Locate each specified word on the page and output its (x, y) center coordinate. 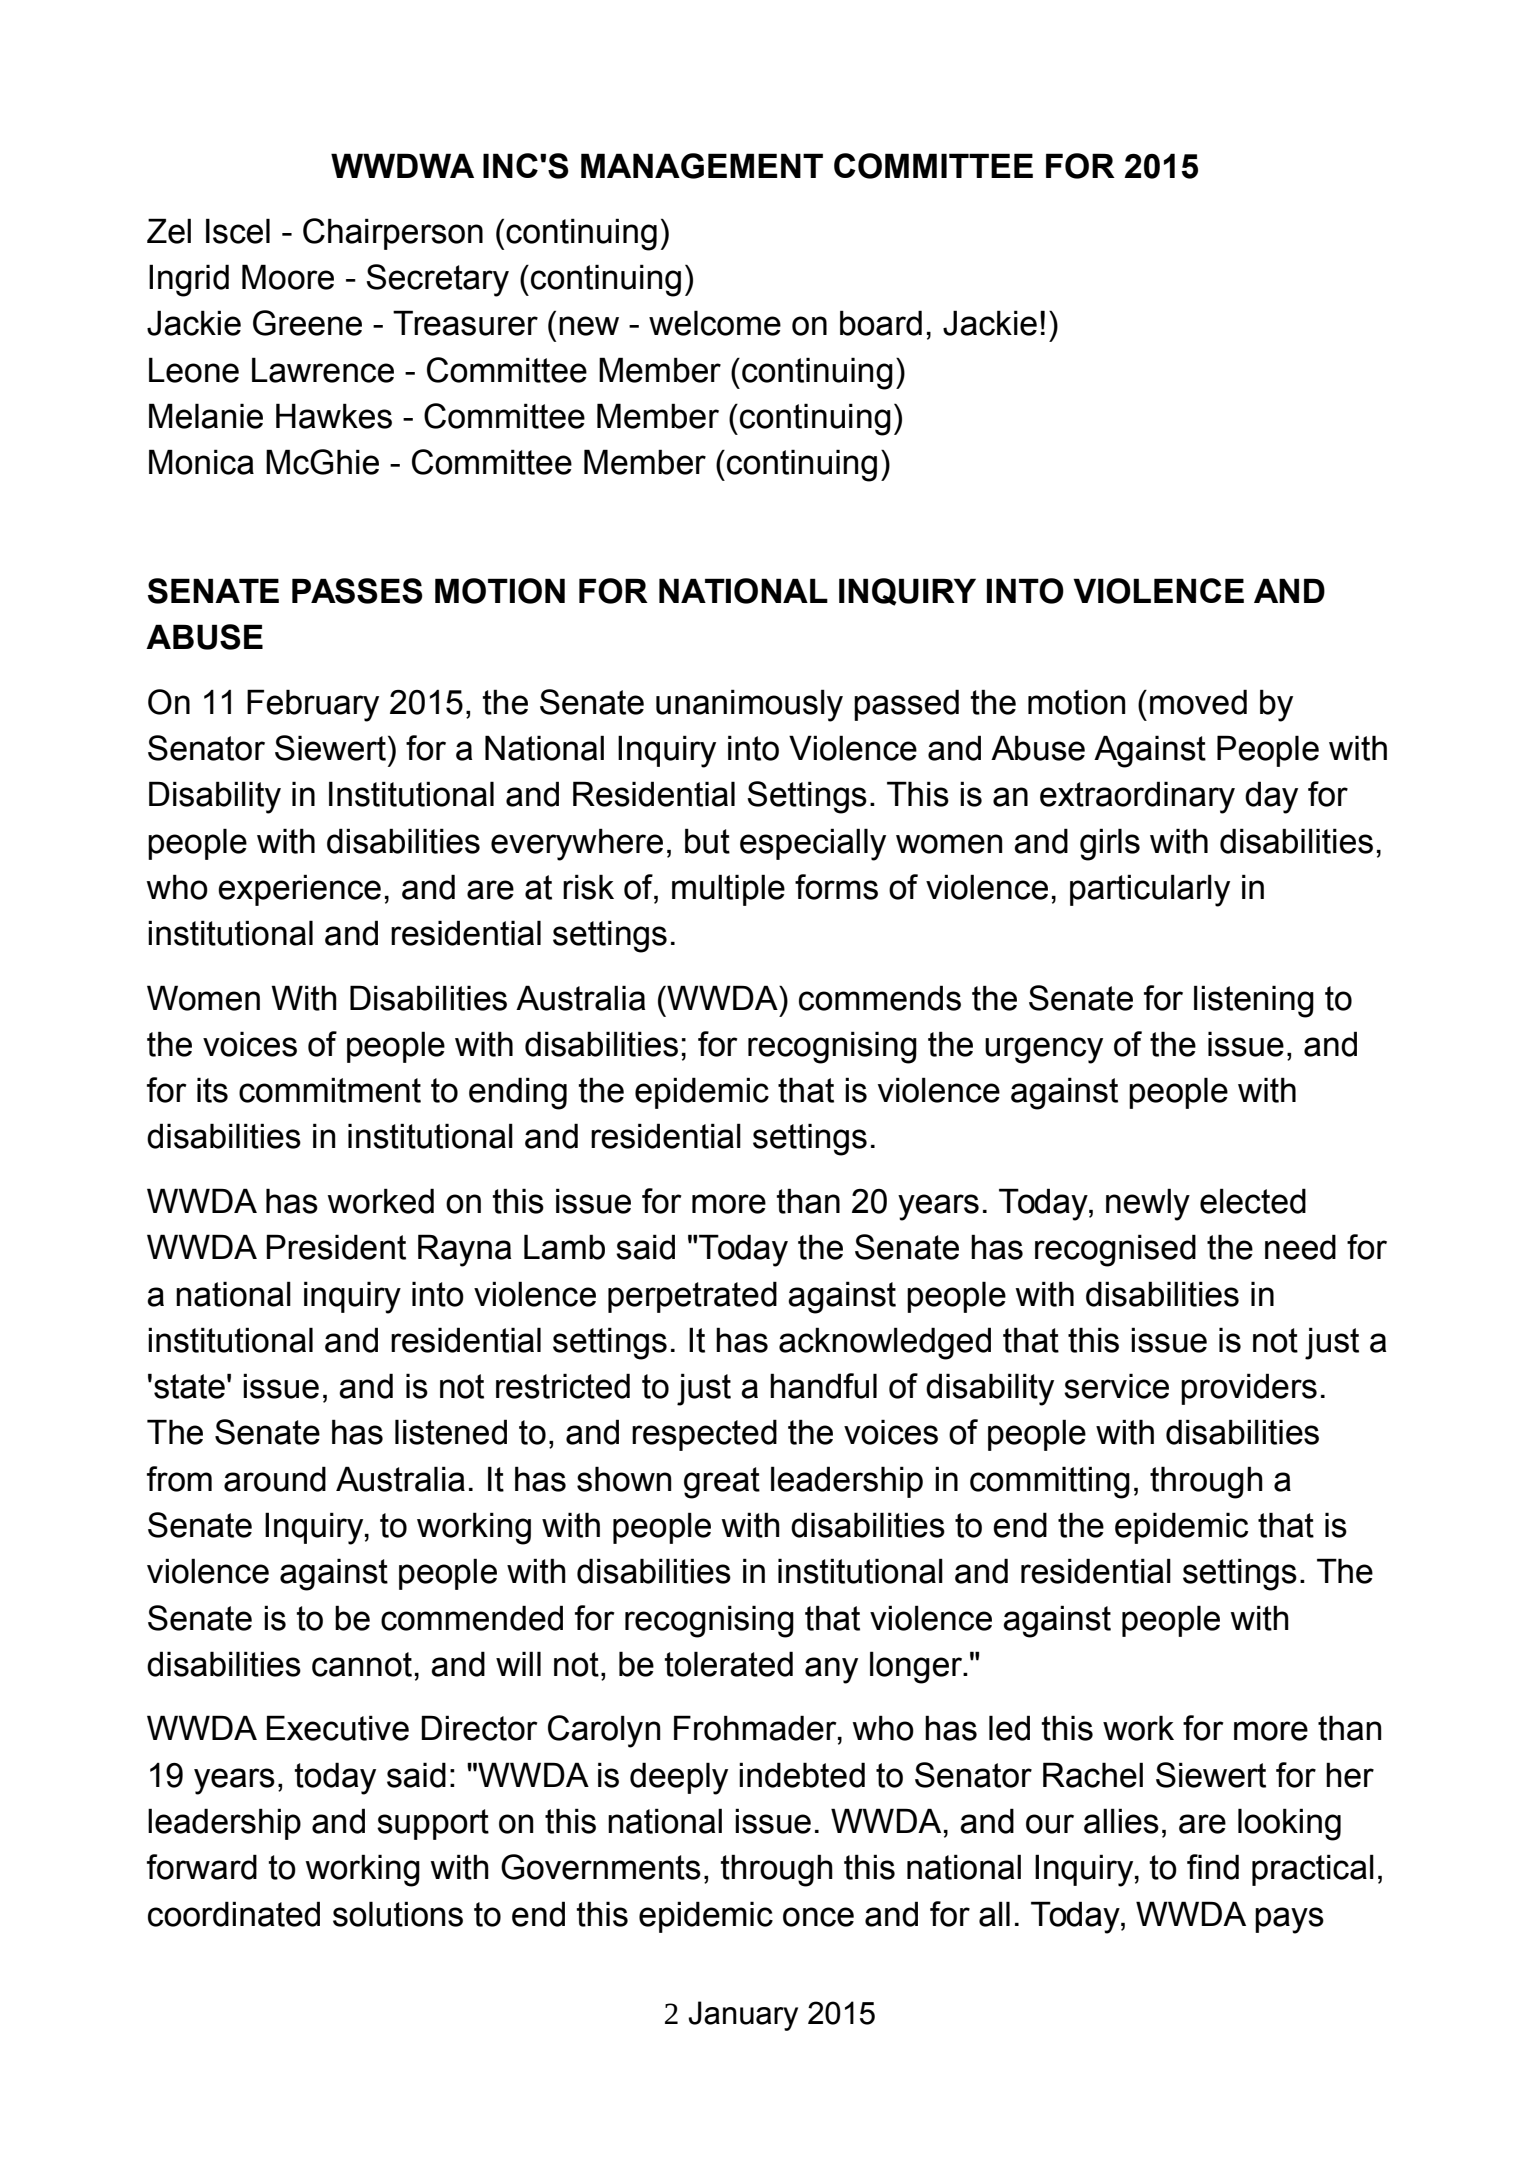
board (881, 323)
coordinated (234, 1914)
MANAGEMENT (702, 166)
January (743, 2016)
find (1213, 1867)
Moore (288, 277)
